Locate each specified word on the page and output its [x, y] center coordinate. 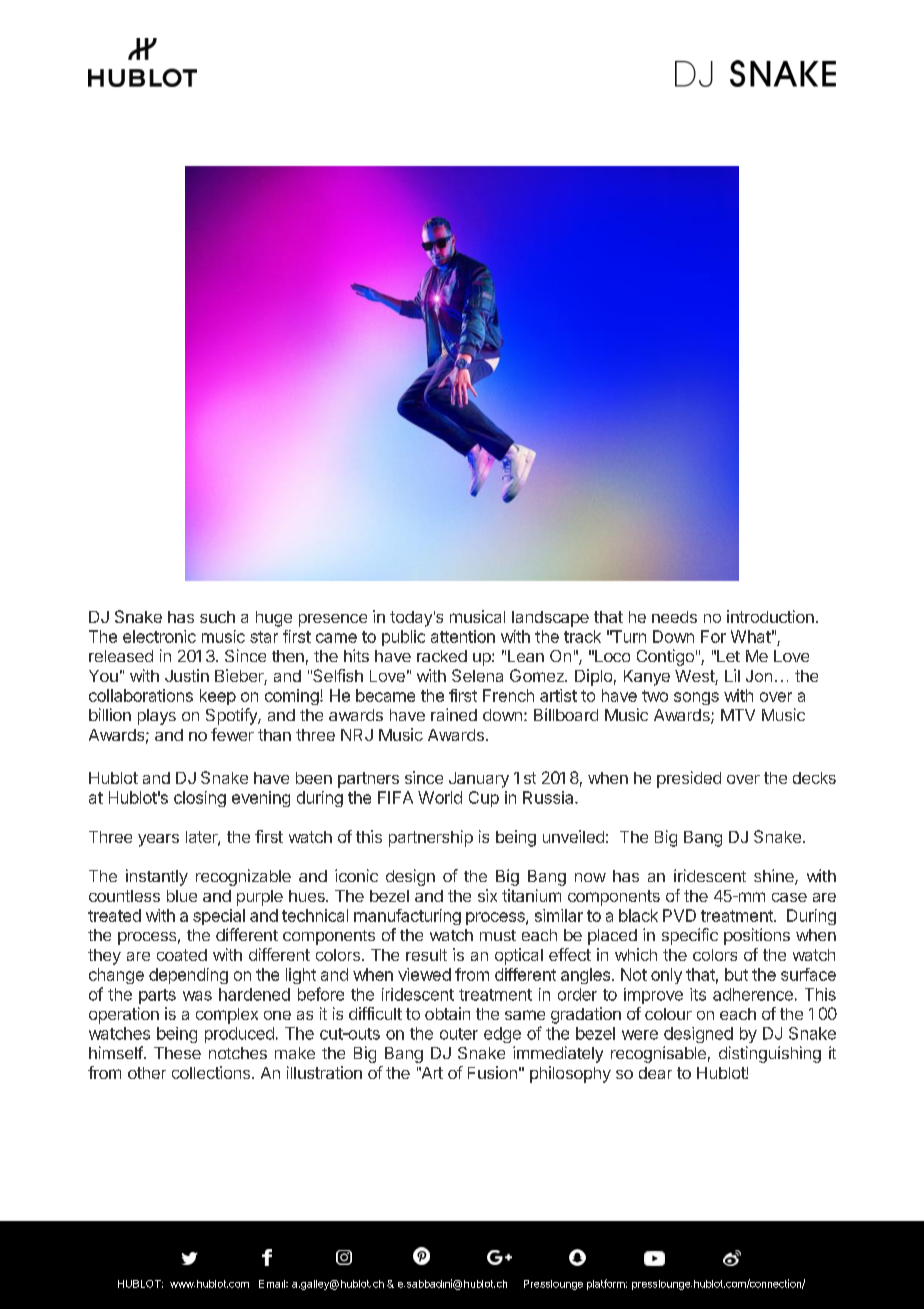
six [487, 895]
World [440, 797]
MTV [738, 715]
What [751, 636]
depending [188, 976]
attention [463, 636]
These [177, 1053]
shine [775, 877]
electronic [159, 636]
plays [157, 717]
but [736, 974]
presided [689, 779]
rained [454, 714]
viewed [424, 974]
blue [182, 896]
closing [200, 799]
